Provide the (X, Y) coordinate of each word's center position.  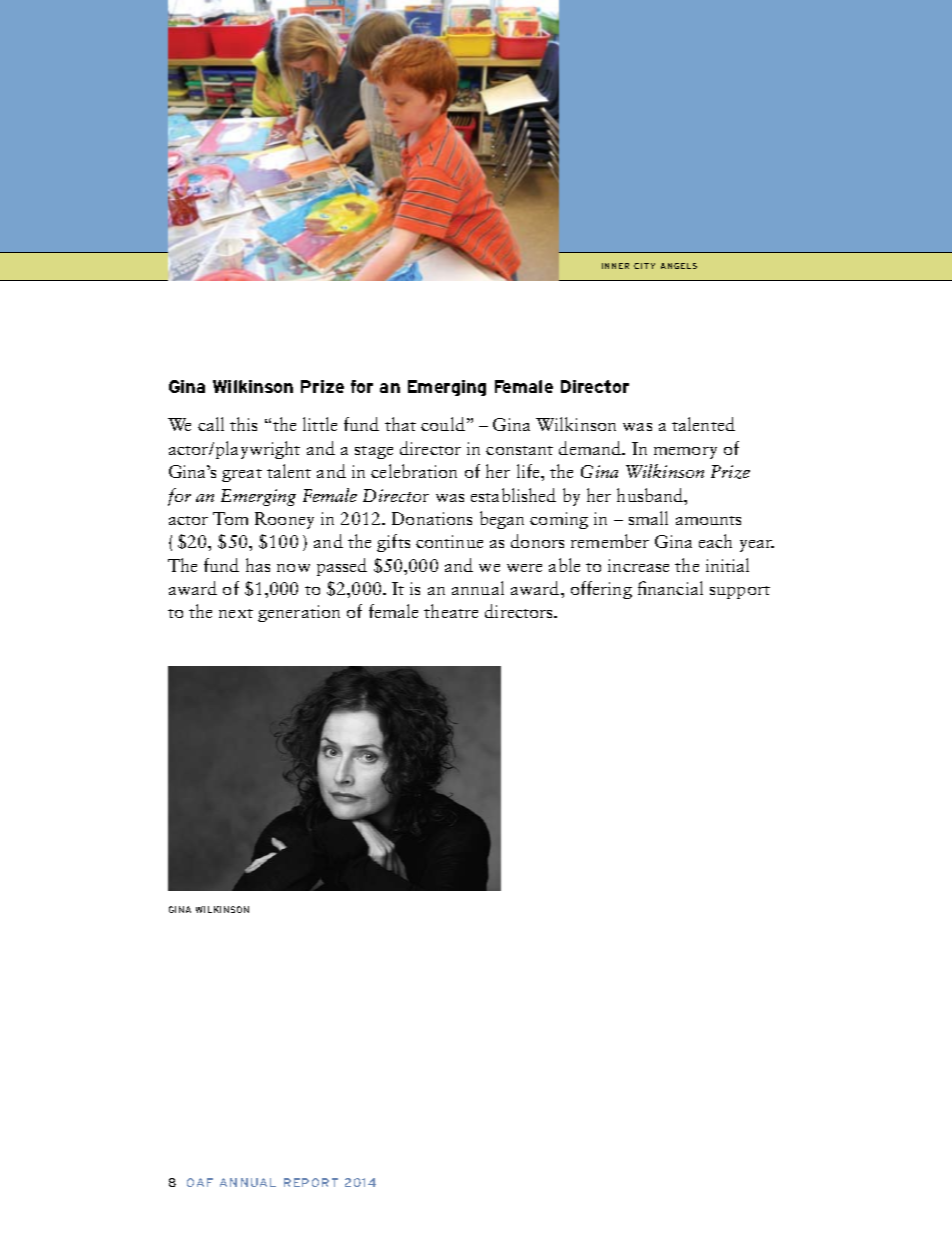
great (242, 475)
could (443, 424)
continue (449, 541)
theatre (451, 611)
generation (299, 613)
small (648, 518)
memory (685, 453)
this (243, 424)
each (715, 541)
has (258, 565)
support (740, 592)
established (513, 495)
